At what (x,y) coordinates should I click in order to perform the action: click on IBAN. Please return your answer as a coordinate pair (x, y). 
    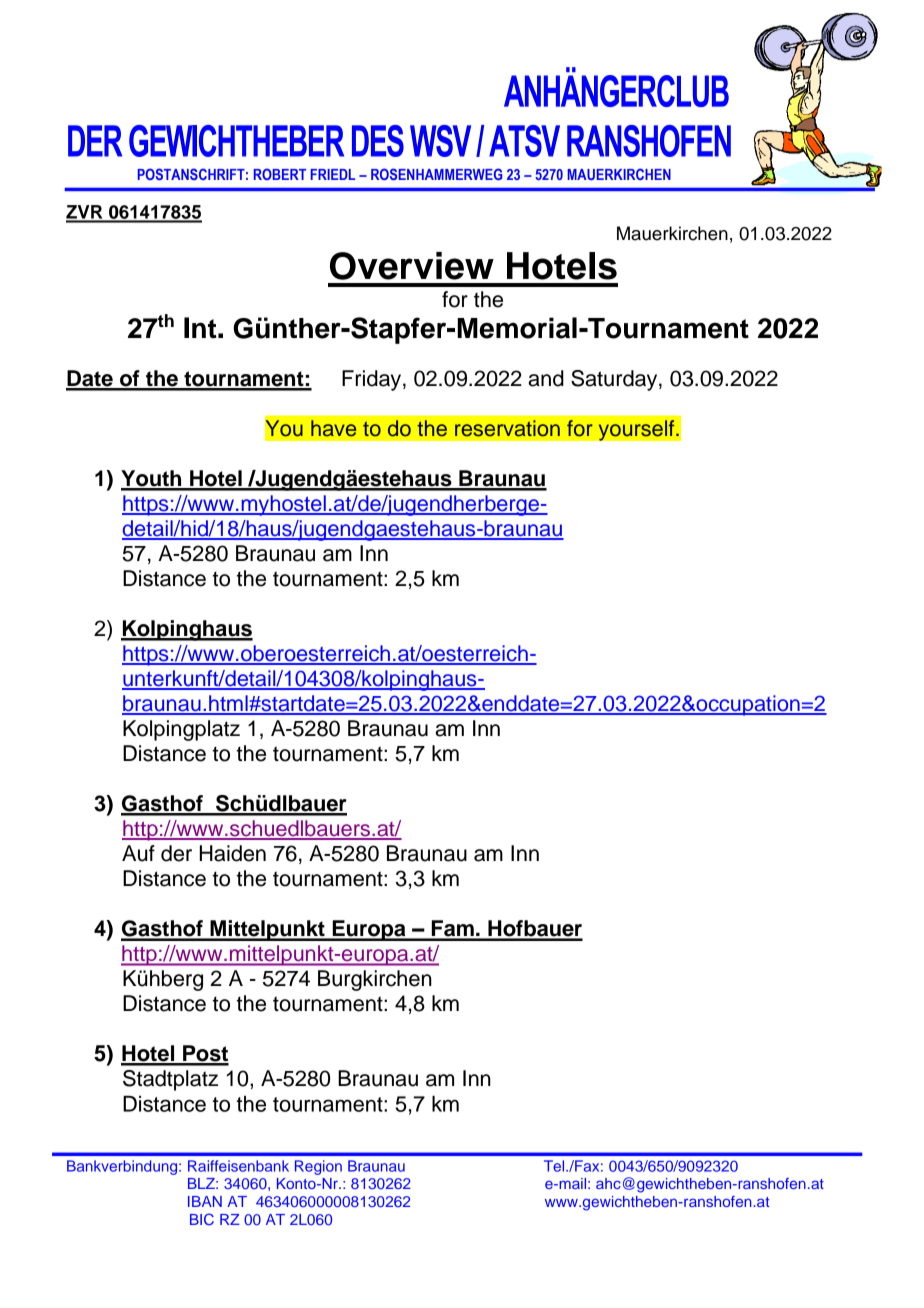
    Looking at the image, I should click on (205, 1201).
